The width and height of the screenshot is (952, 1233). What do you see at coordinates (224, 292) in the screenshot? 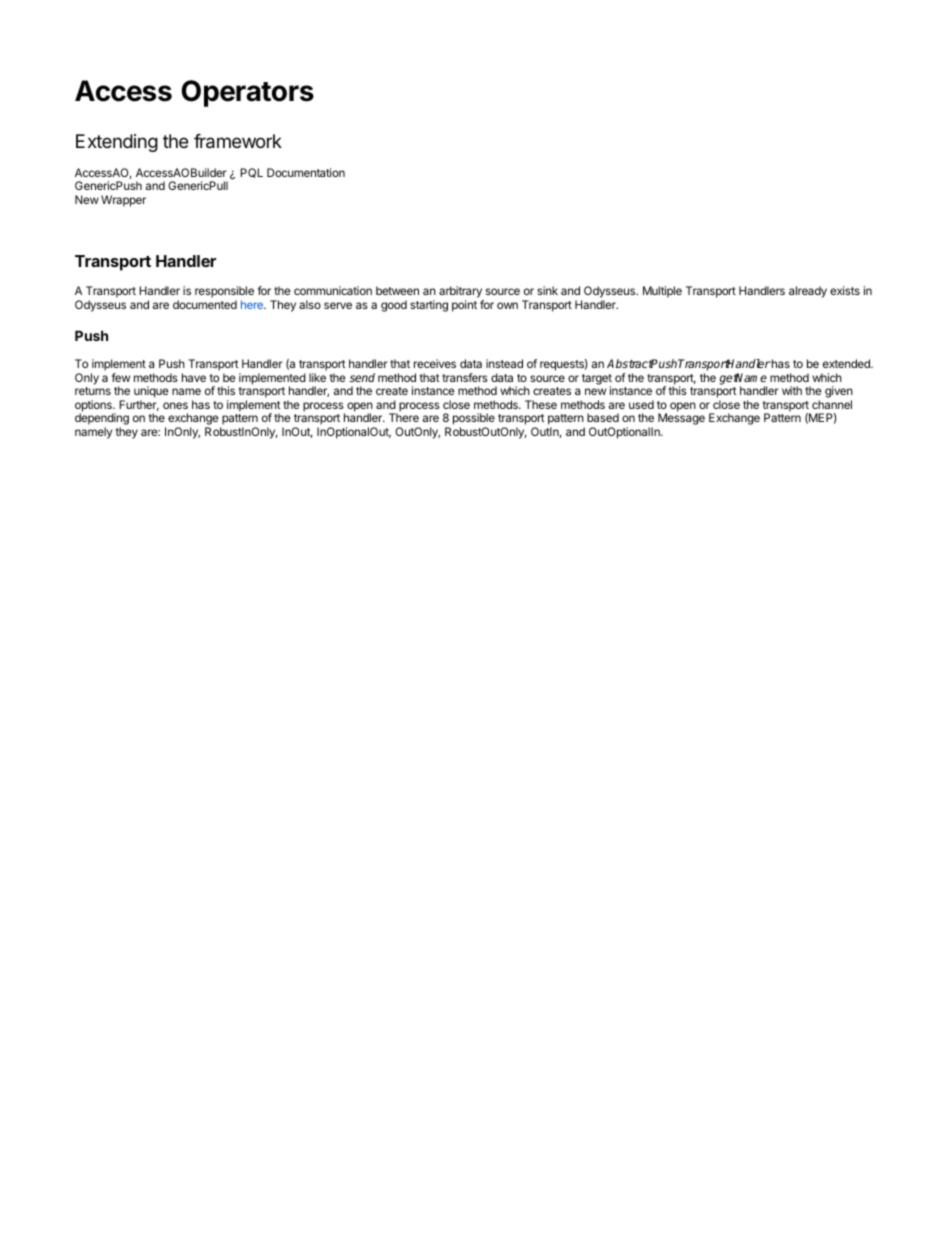
I see `responsible` at bounding box center [224, 292].
